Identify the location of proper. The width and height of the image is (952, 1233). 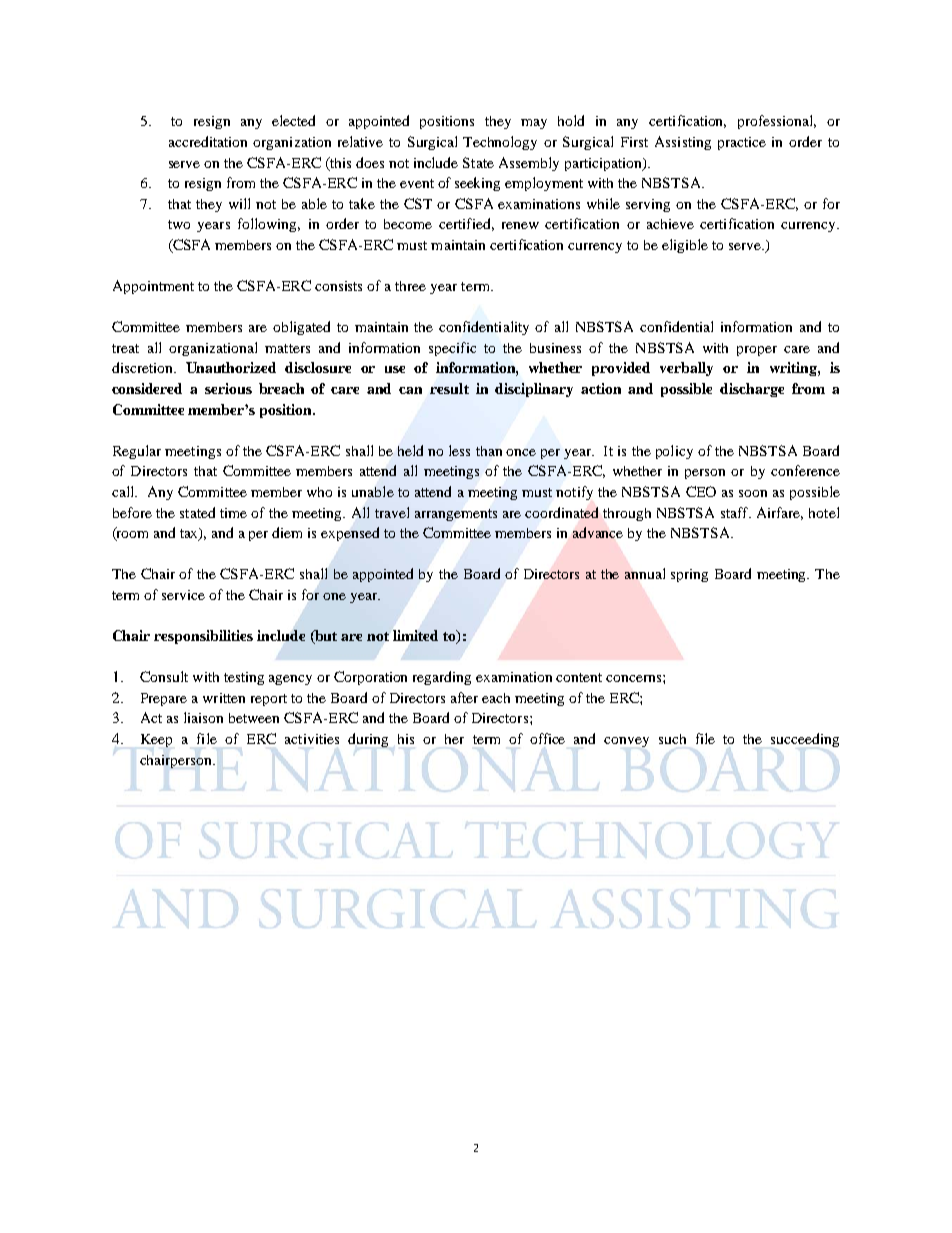
(757, 351).
